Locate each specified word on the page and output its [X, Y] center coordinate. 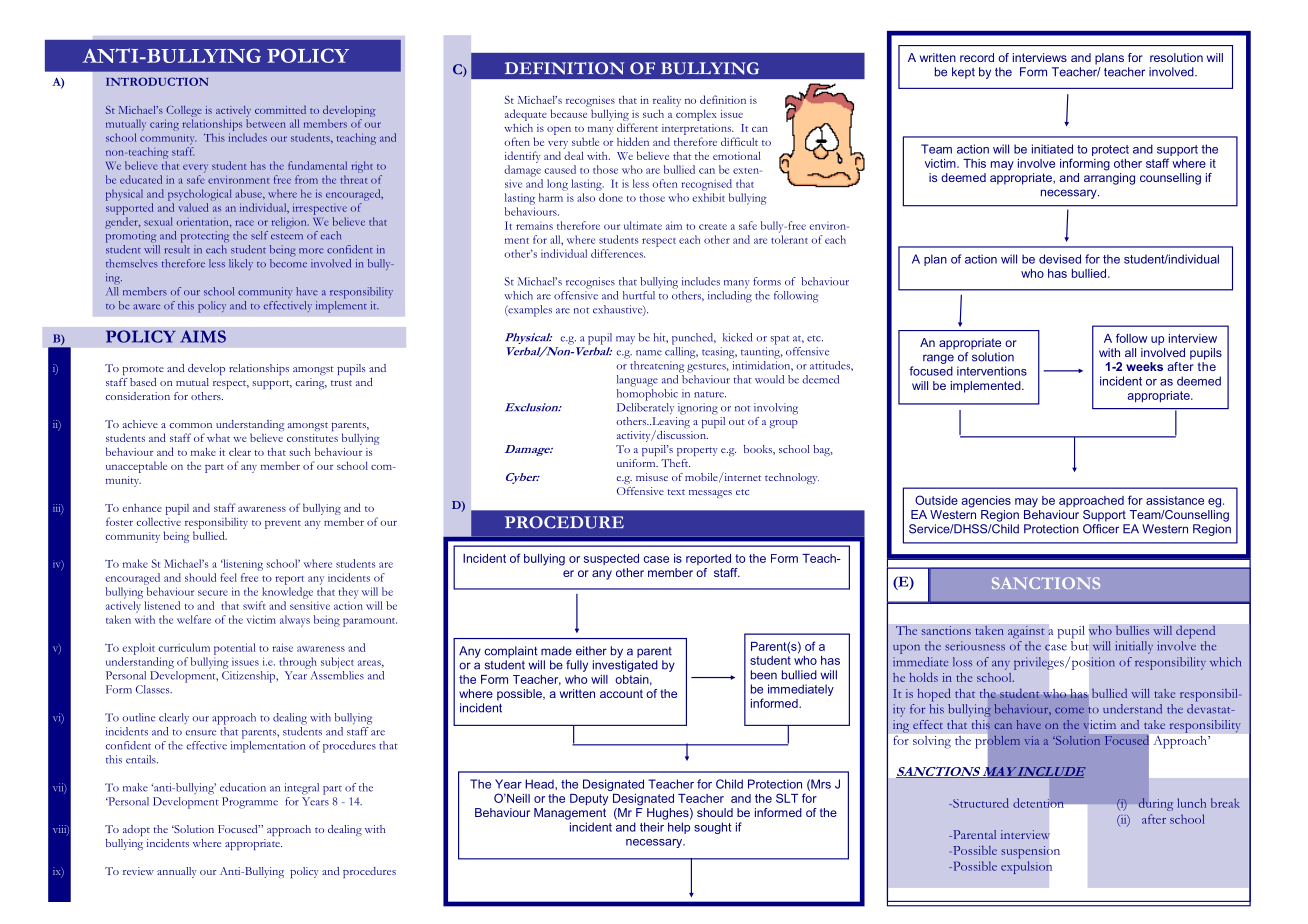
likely [241, 264]
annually [177, 872]
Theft [675, 463]
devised [1060, 259]
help [679, 828]
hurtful [639, 295]
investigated [625, 666]
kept [963, 73]
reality [667, 101]
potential [234, 649]
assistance [1175, 500]
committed [280, 109]
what [218, 438]
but [1080, 646]
